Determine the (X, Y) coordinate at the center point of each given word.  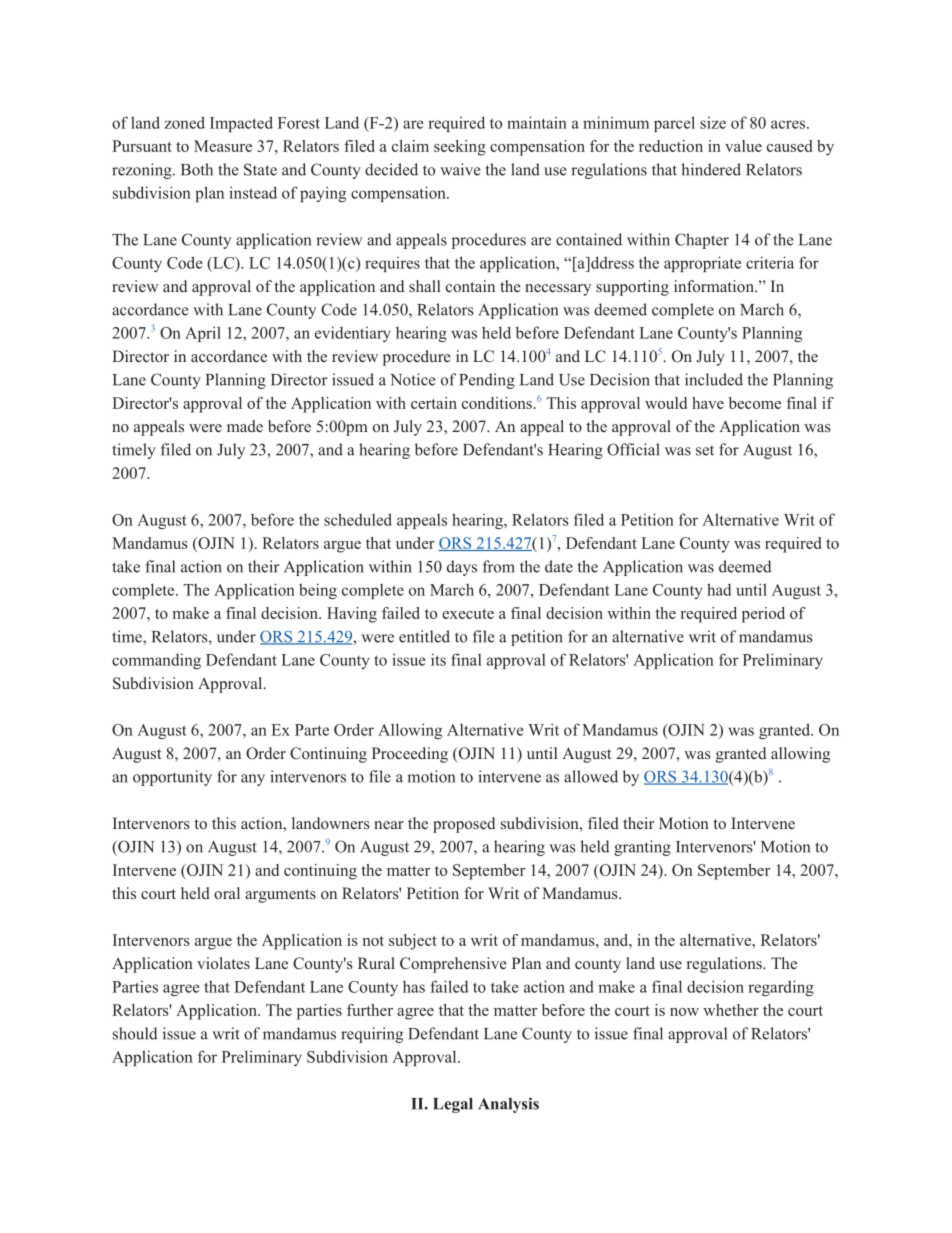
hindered (711, 169)
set (705, 450)
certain (434, 403)
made (245, 426)
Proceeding (410, 755)
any (253, 780)
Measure (223, 146)
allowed (591, 776)
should (135, 1033)
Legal (453, 1105)
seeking (460, 148)
